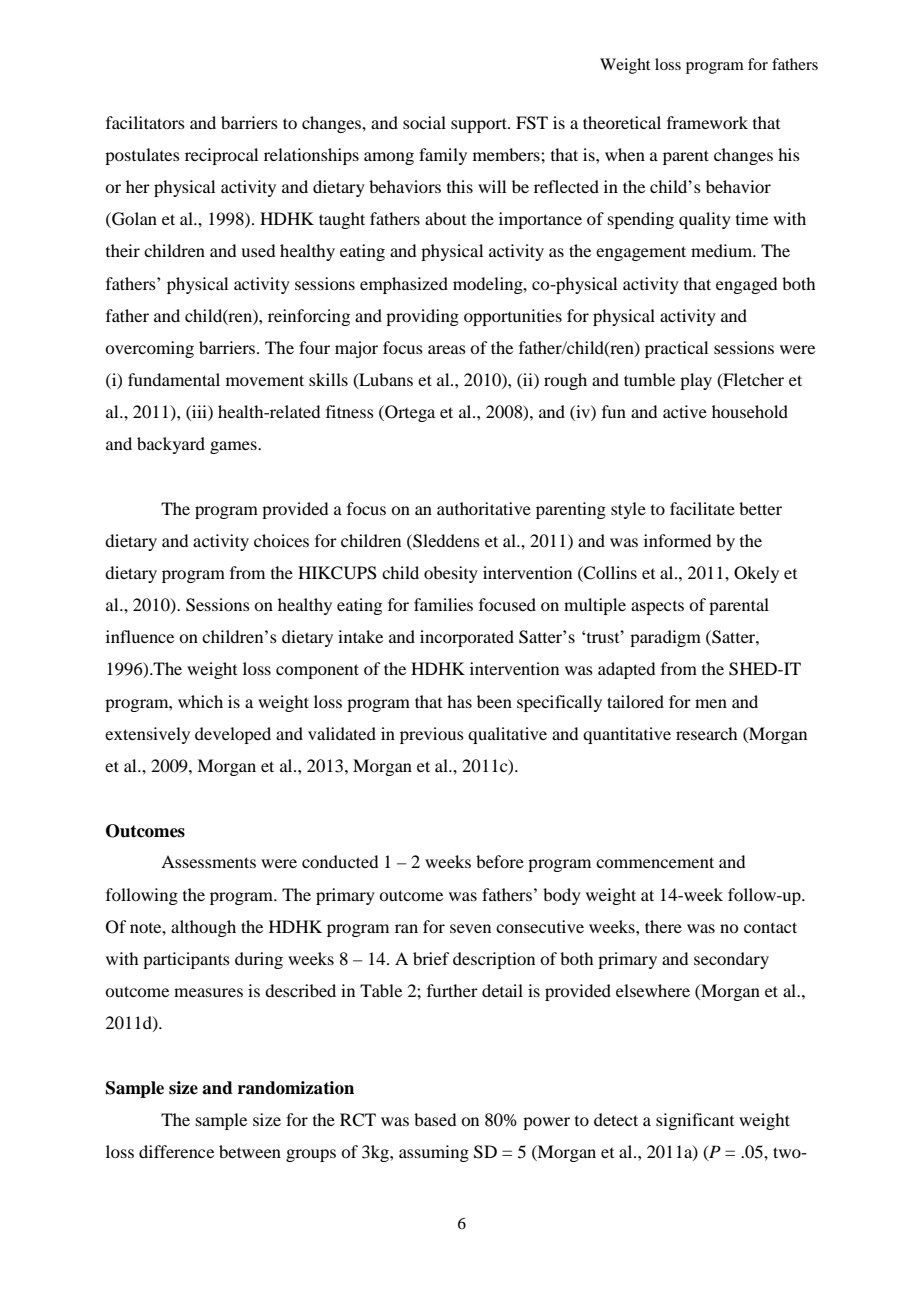 The image size is (924, 1308). What do you see at coordinates (443, 156) in the screenshot?
I see `family` at bounding box center [443, 156].
